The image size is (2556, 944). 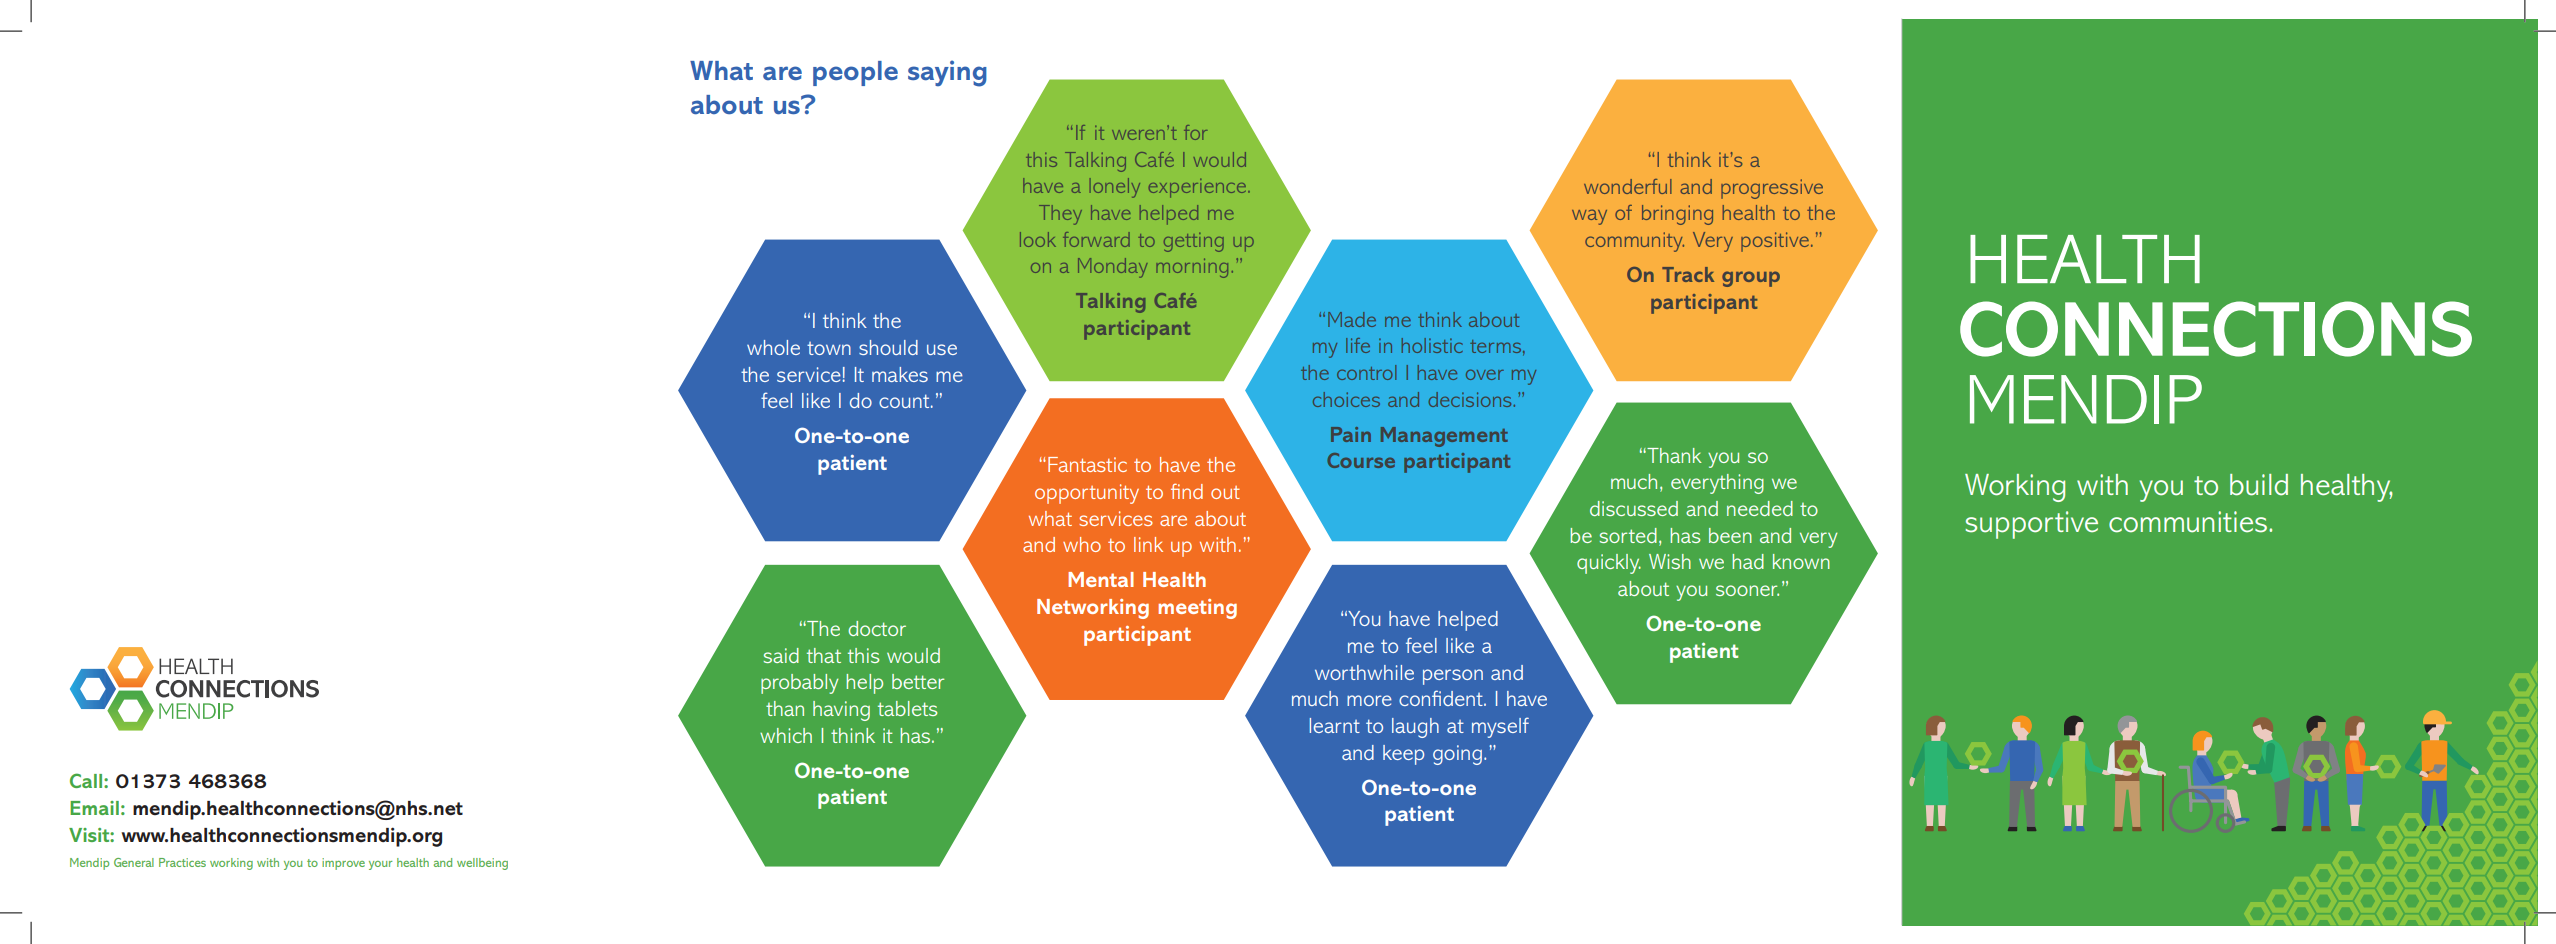 What do you see at coordinates (1403, 755) in the image?
I see `keep` at bounding box center [1403, 755].
